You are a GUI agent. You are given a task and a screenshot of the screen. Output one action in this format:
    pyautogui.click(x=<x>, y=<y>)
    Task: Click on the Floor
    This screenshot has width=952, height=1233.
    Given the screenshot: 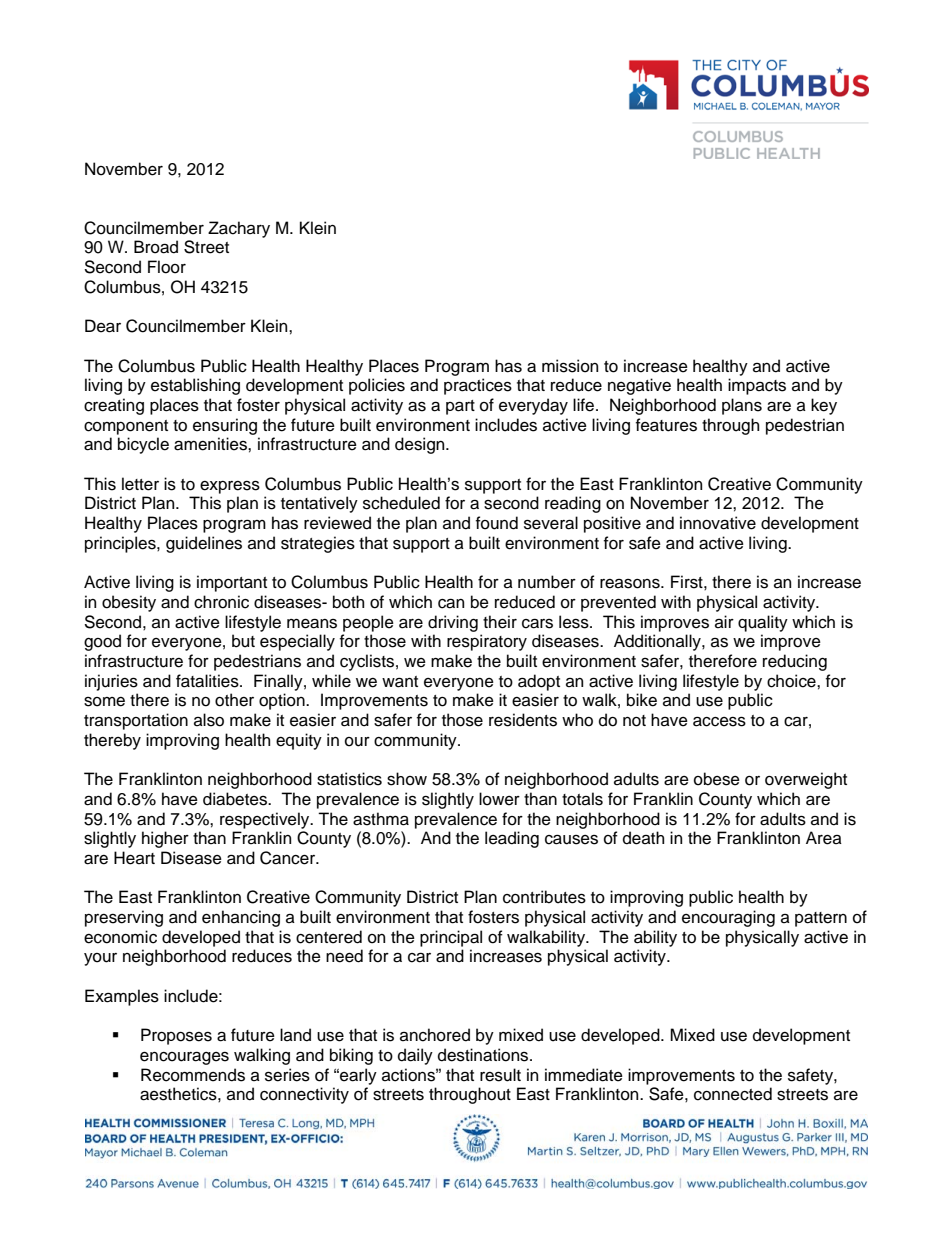 What is the action you would take?
    pyautogui.click(x=167, y=267)
